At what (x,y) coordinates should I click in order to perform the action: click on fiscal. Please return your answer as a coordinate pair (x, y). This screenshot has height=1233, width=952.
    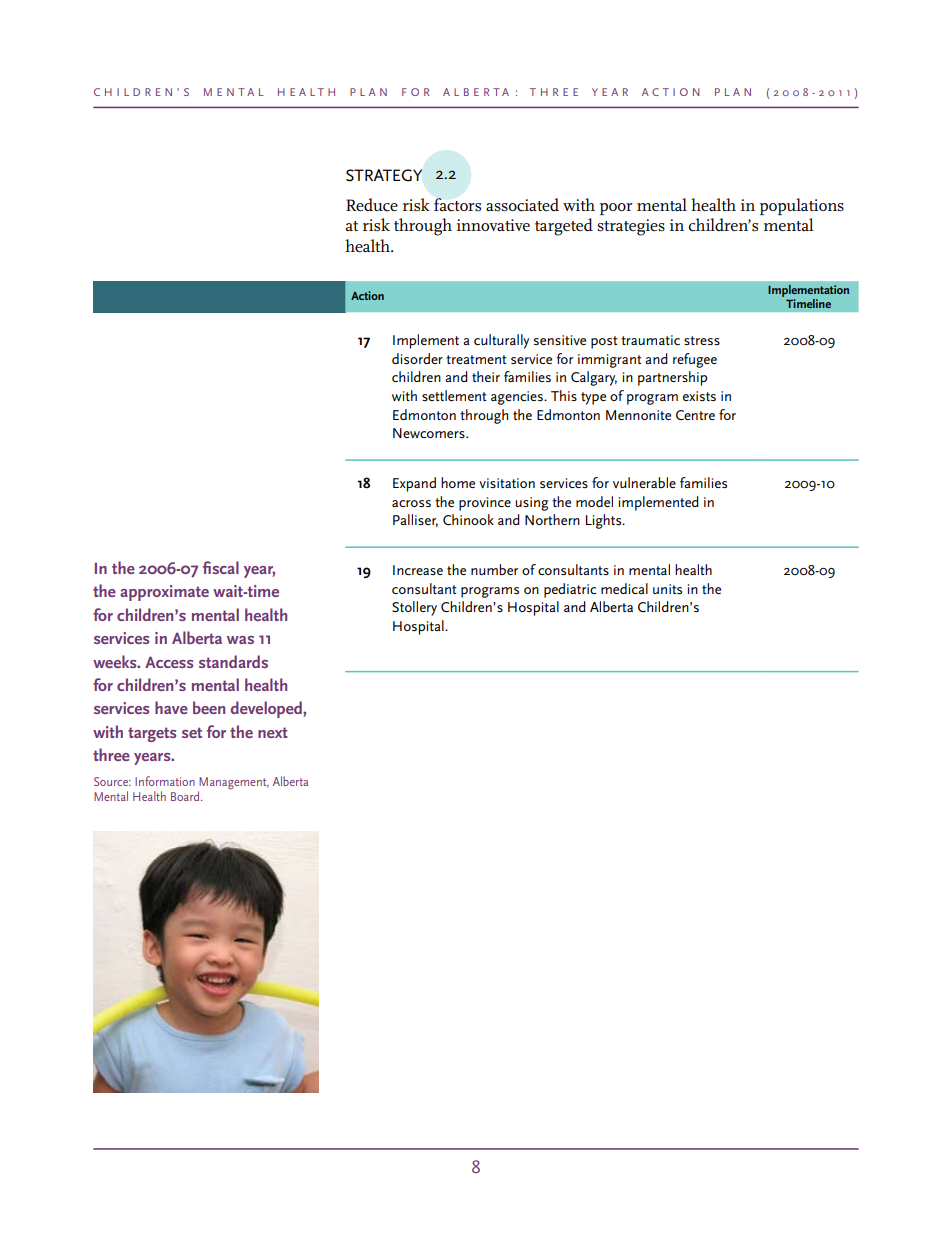
    Looking at the image, I should click on (221, 567).
